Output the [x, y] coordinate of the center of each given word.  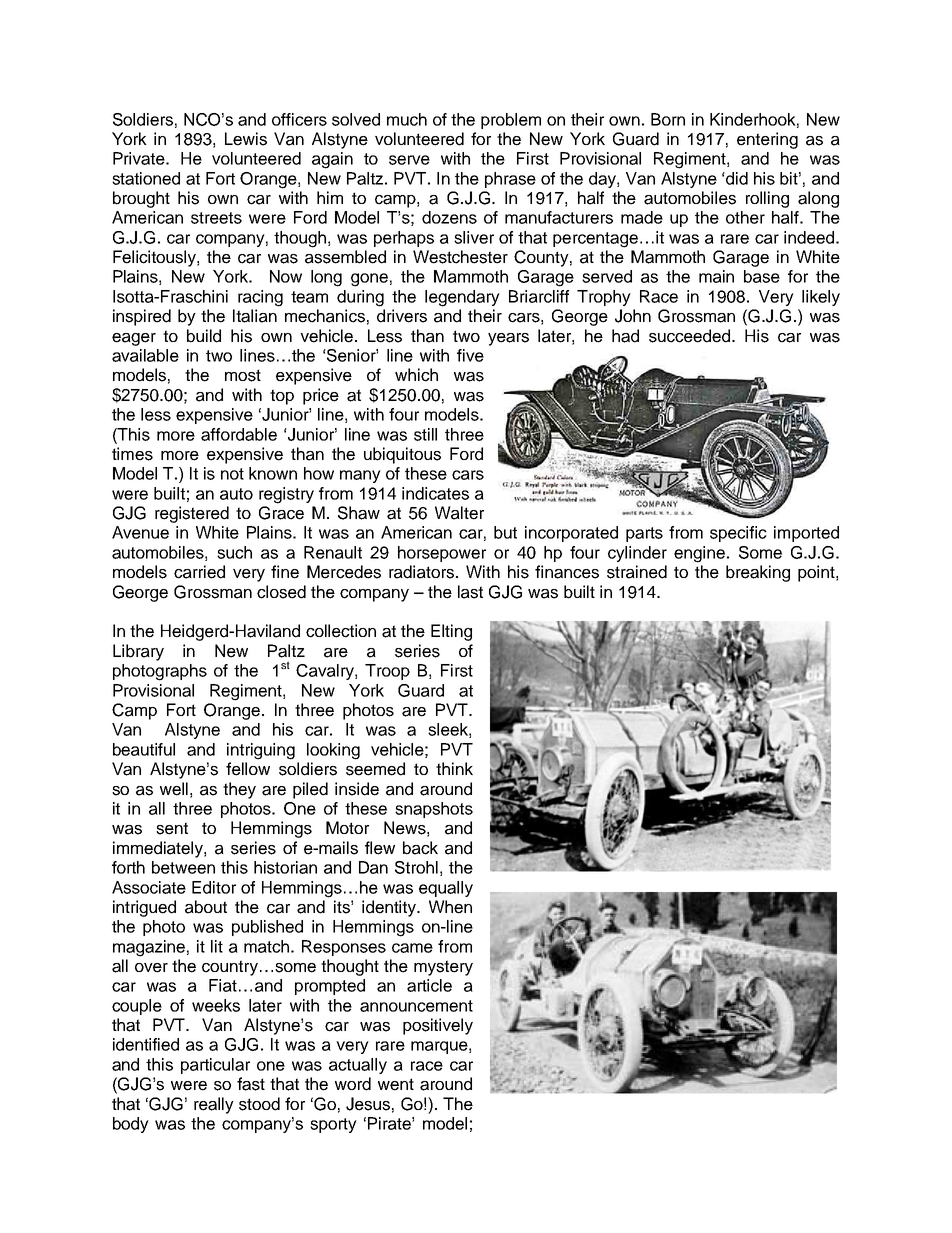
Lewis [246, 139]
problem [511, 121]
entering [767, 140]
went [396, 1084]
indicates [435, 493]
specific [738, 534]
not [232, 474]
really [214, 1105]
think [454, 768]
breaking [758, 573]
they [239, 790]
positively [438, 1026]
